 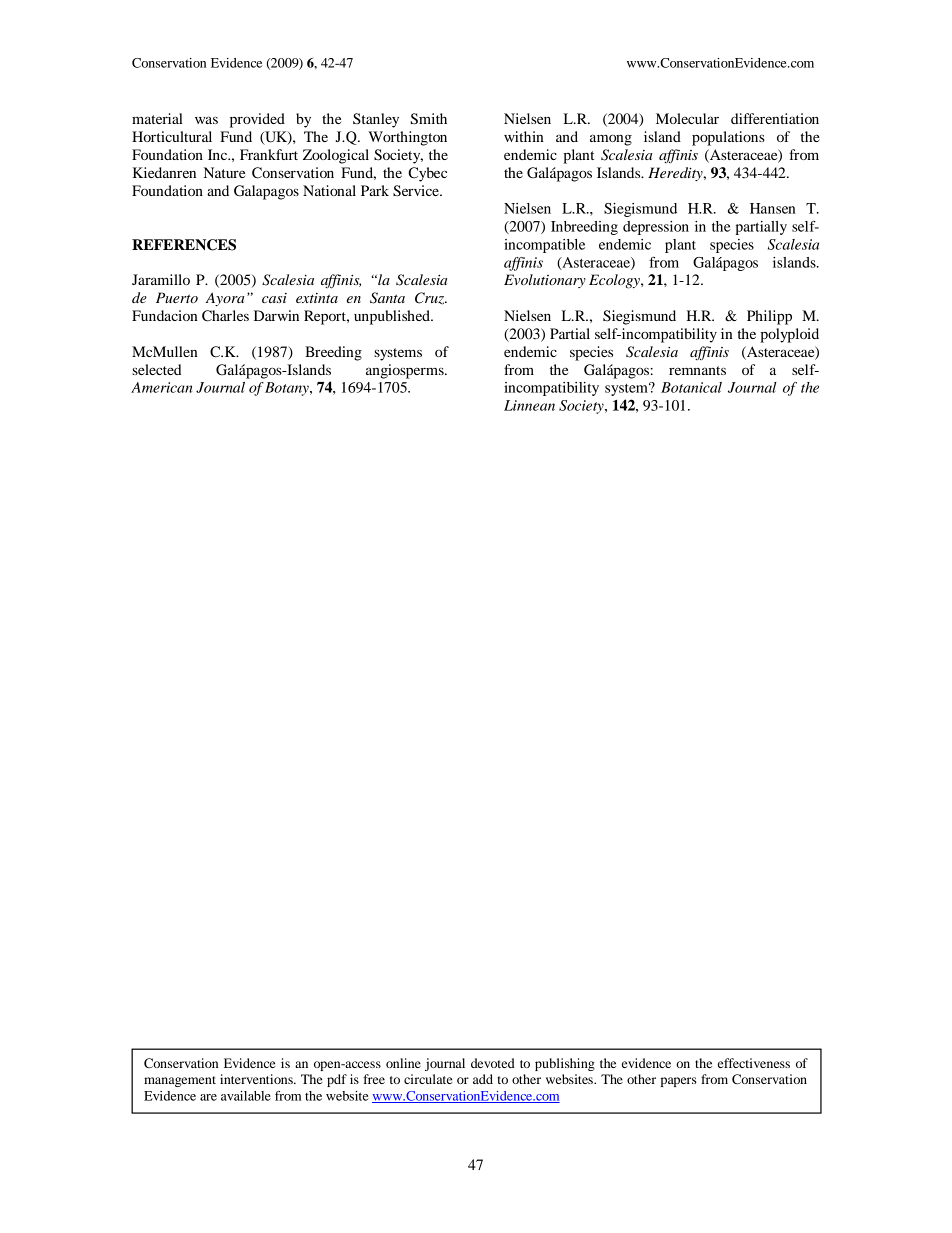 I want to click on interventions, so click(x=257, y=1079).
